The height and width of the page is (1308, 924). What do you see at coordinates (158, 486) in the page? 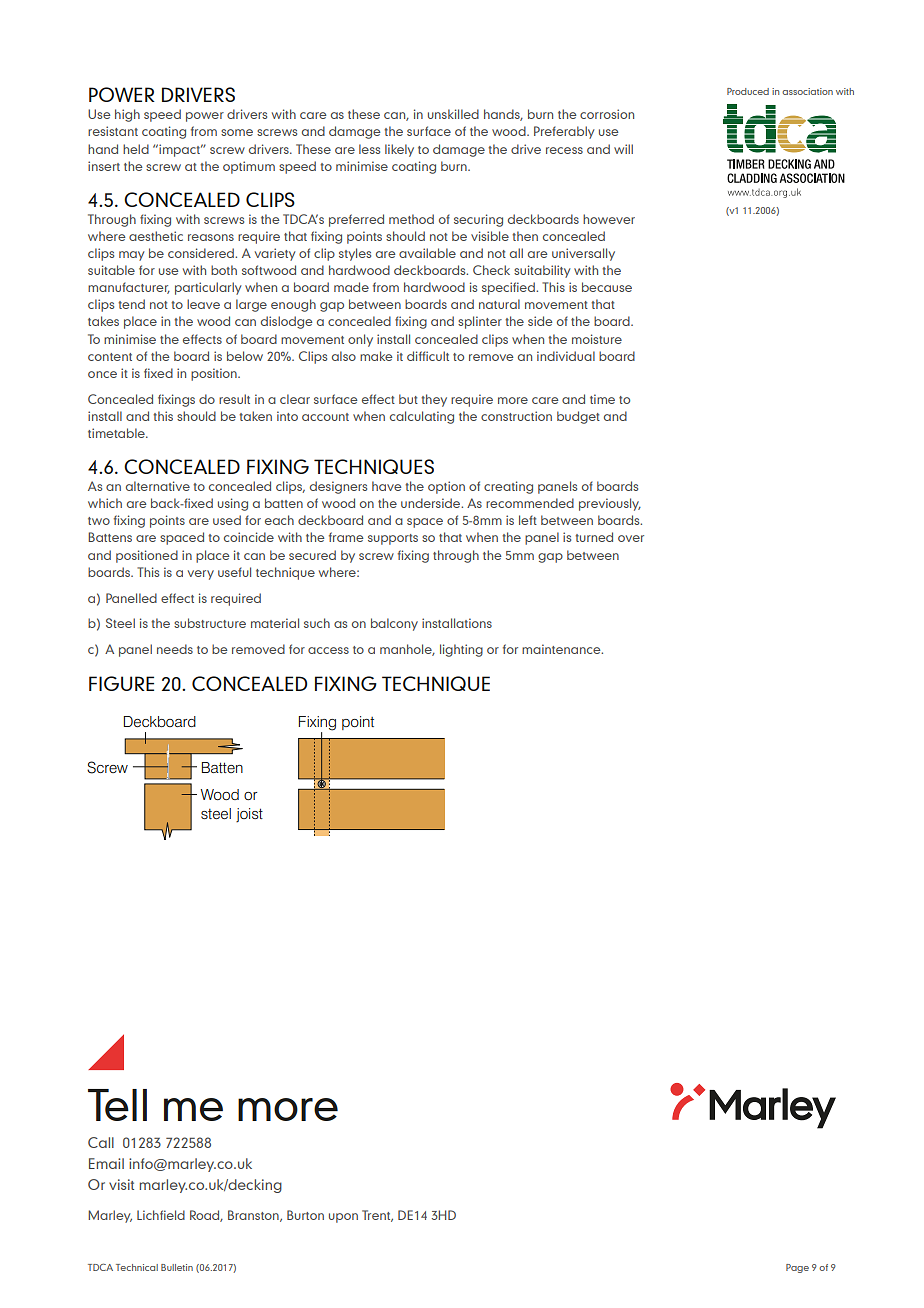
I see `alternative` at bounding box center [158, 486].
